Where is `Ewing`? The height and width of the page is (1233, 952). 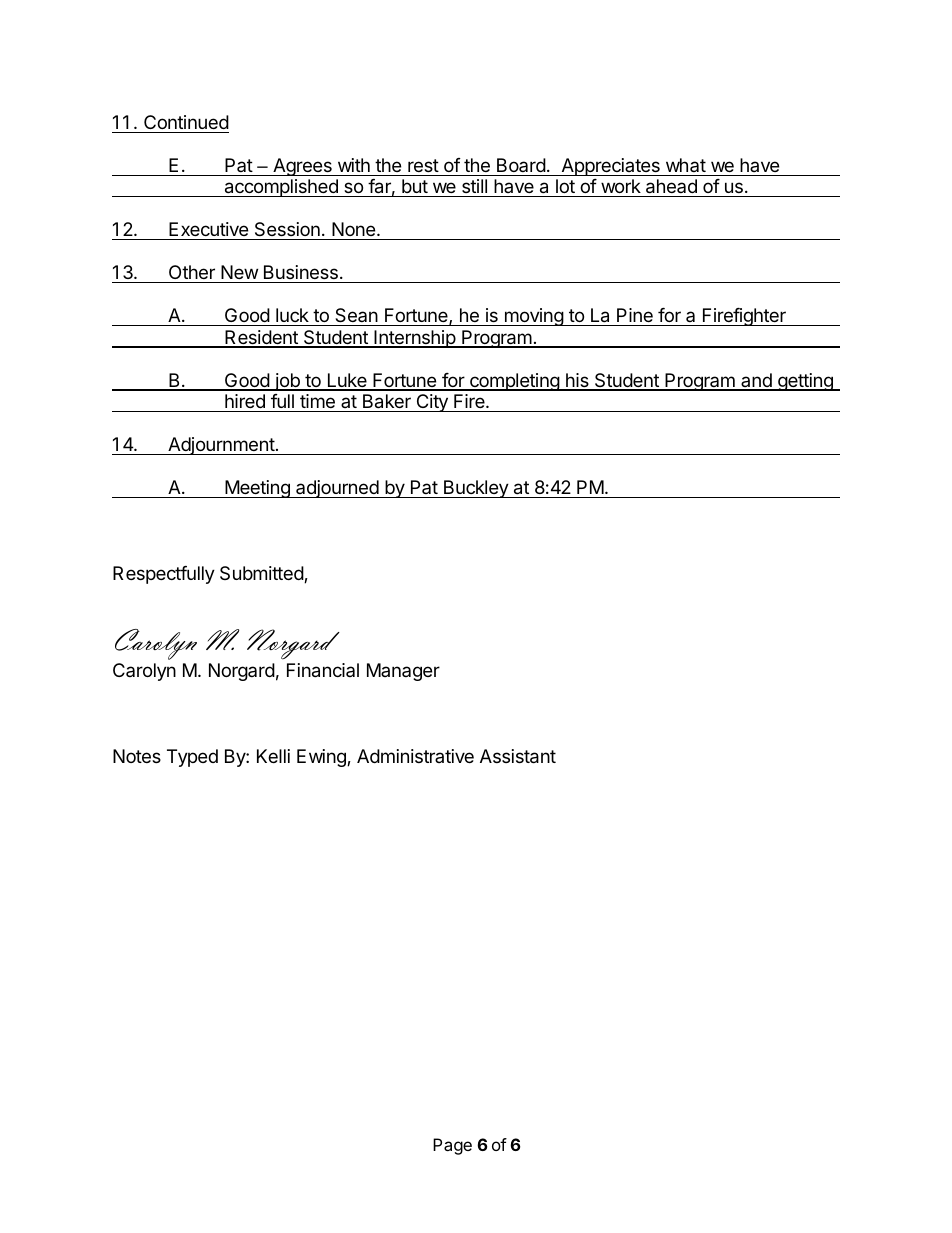
Ewing is located at coordinates (322, 758).
